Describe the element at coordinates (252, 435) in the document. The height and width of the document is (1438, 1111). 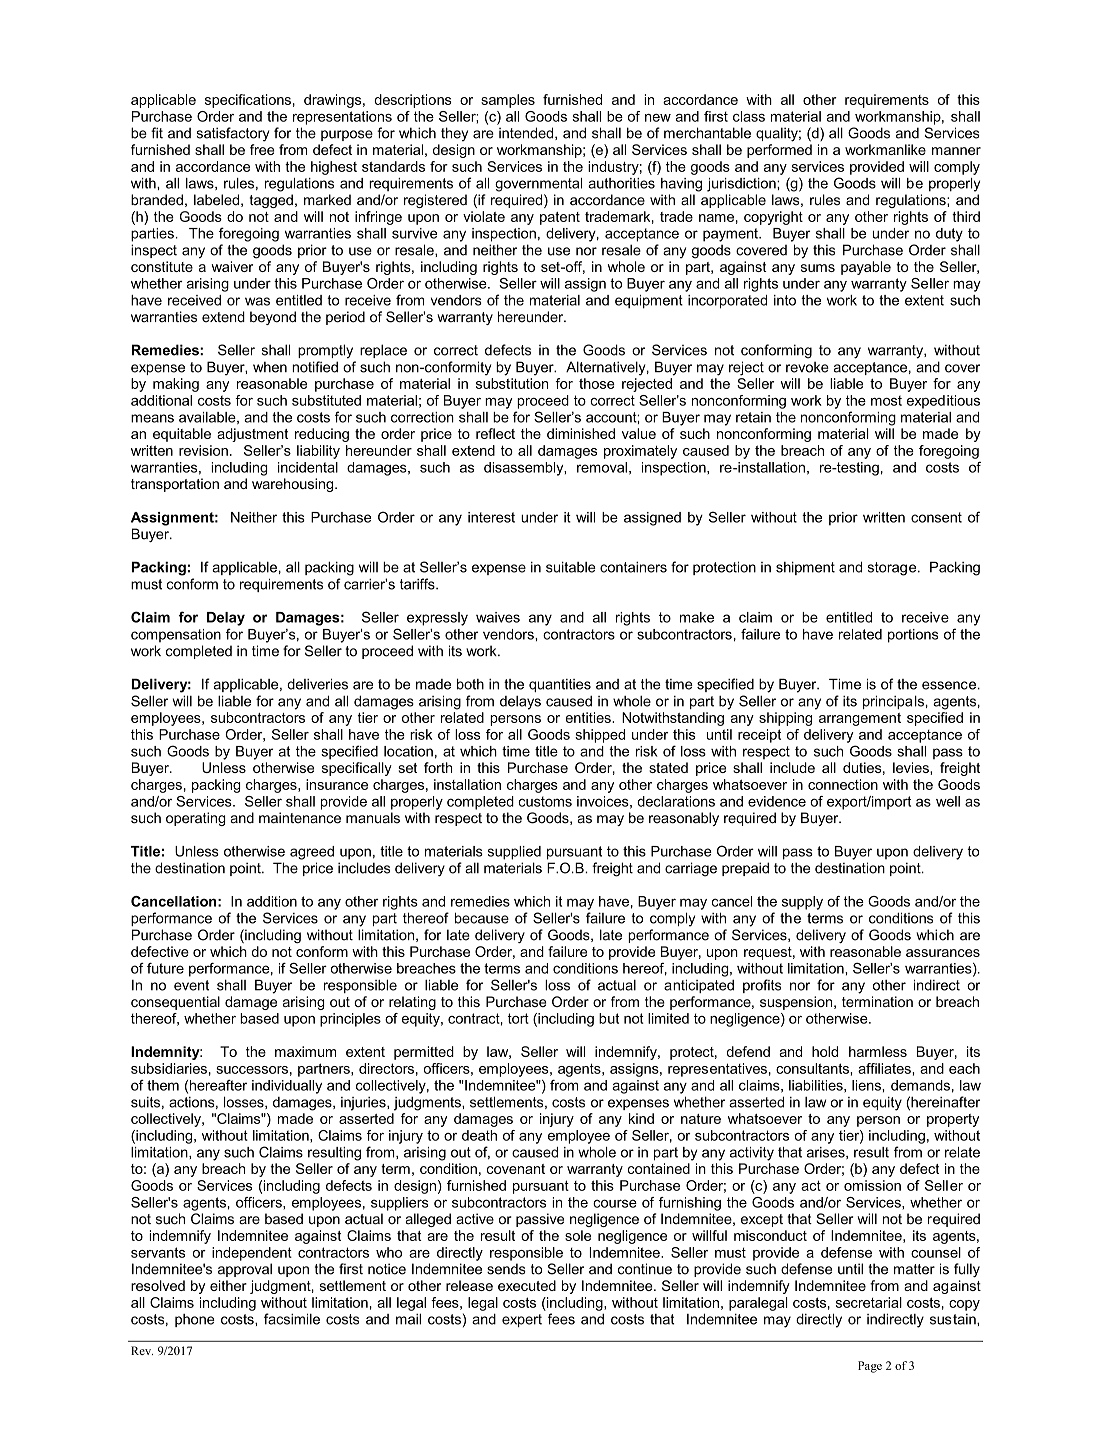
I see `adjustment` at that location.
